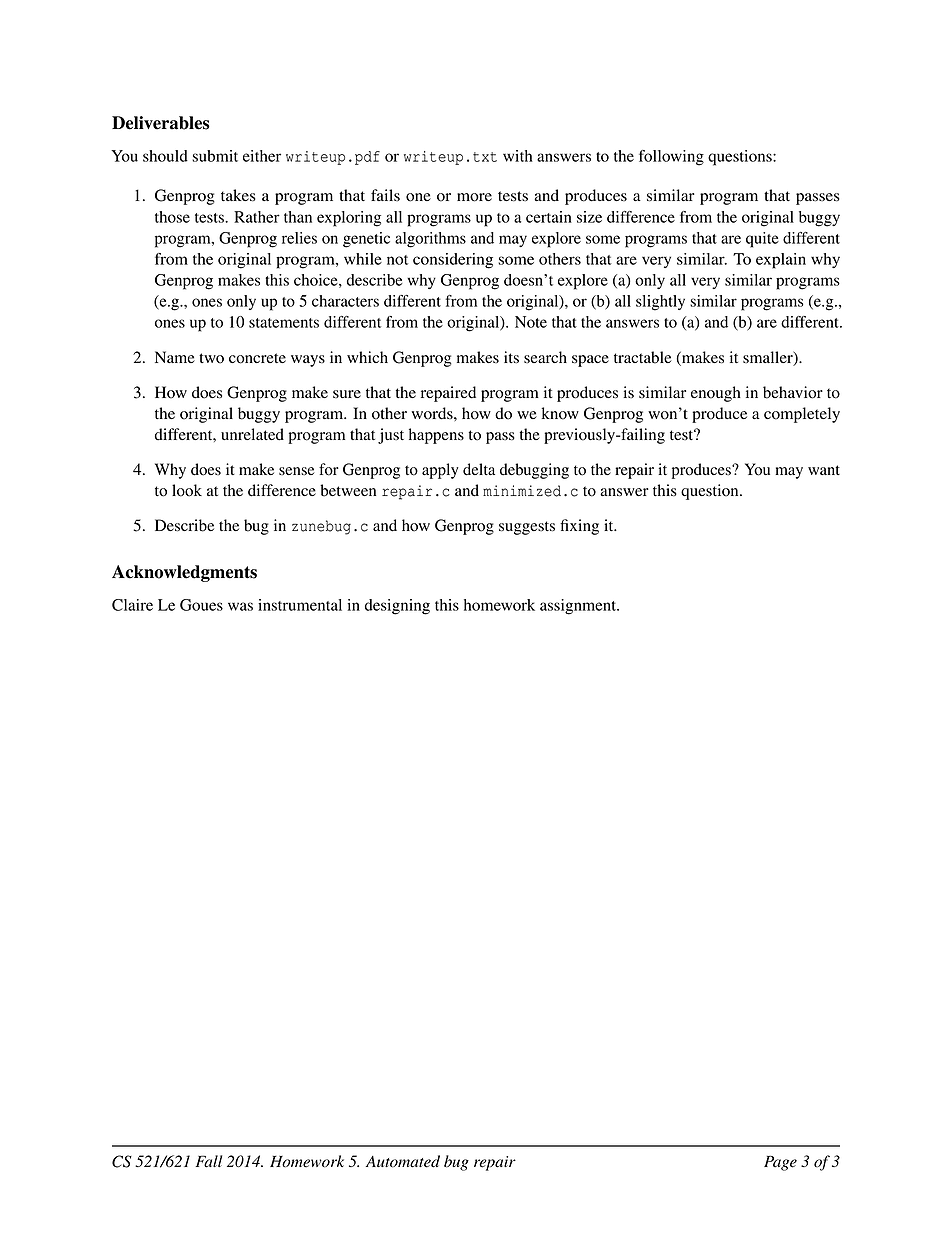 The width and height of the screenshot is (952, 1233). Describe the element at coordinates (671, 158) in the screenshot. I see `following` at that location.
